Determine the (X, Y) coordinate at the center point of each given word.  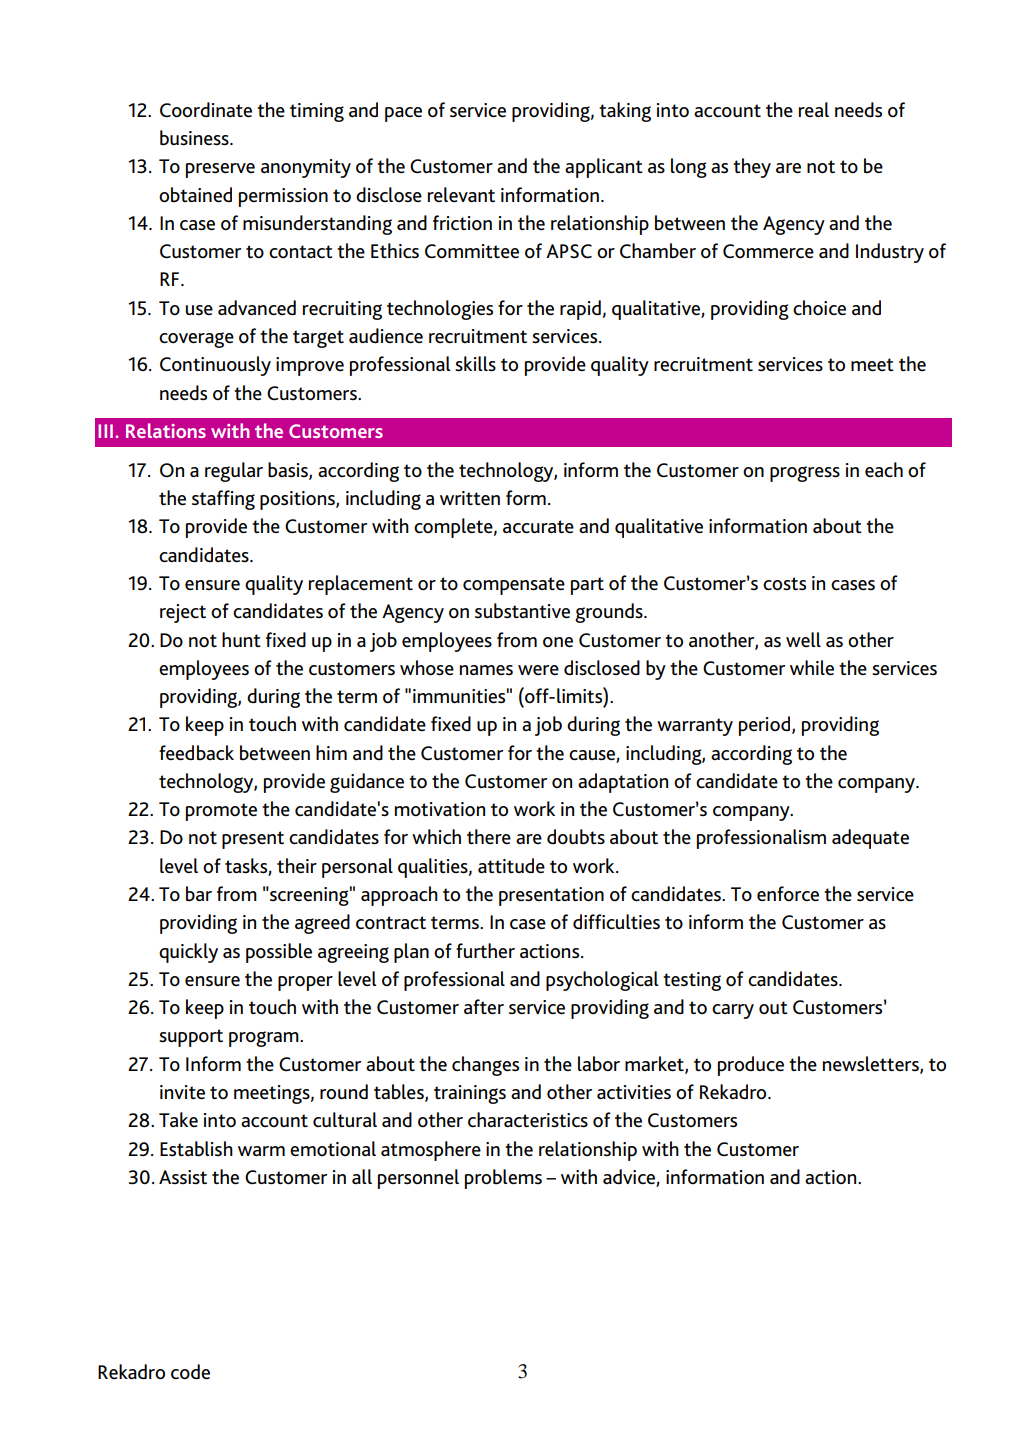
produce (751, 1066)
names (486, 670)
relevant (461, 194)
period (766, 726)
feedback (196, 753)
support (191, 1038)
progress (805, 474)
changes (485, 1066)
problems (503, 1179)
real (814, 109)
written (470, 498)
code (190, 1372)
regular (234, 472)
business (195, 138)
